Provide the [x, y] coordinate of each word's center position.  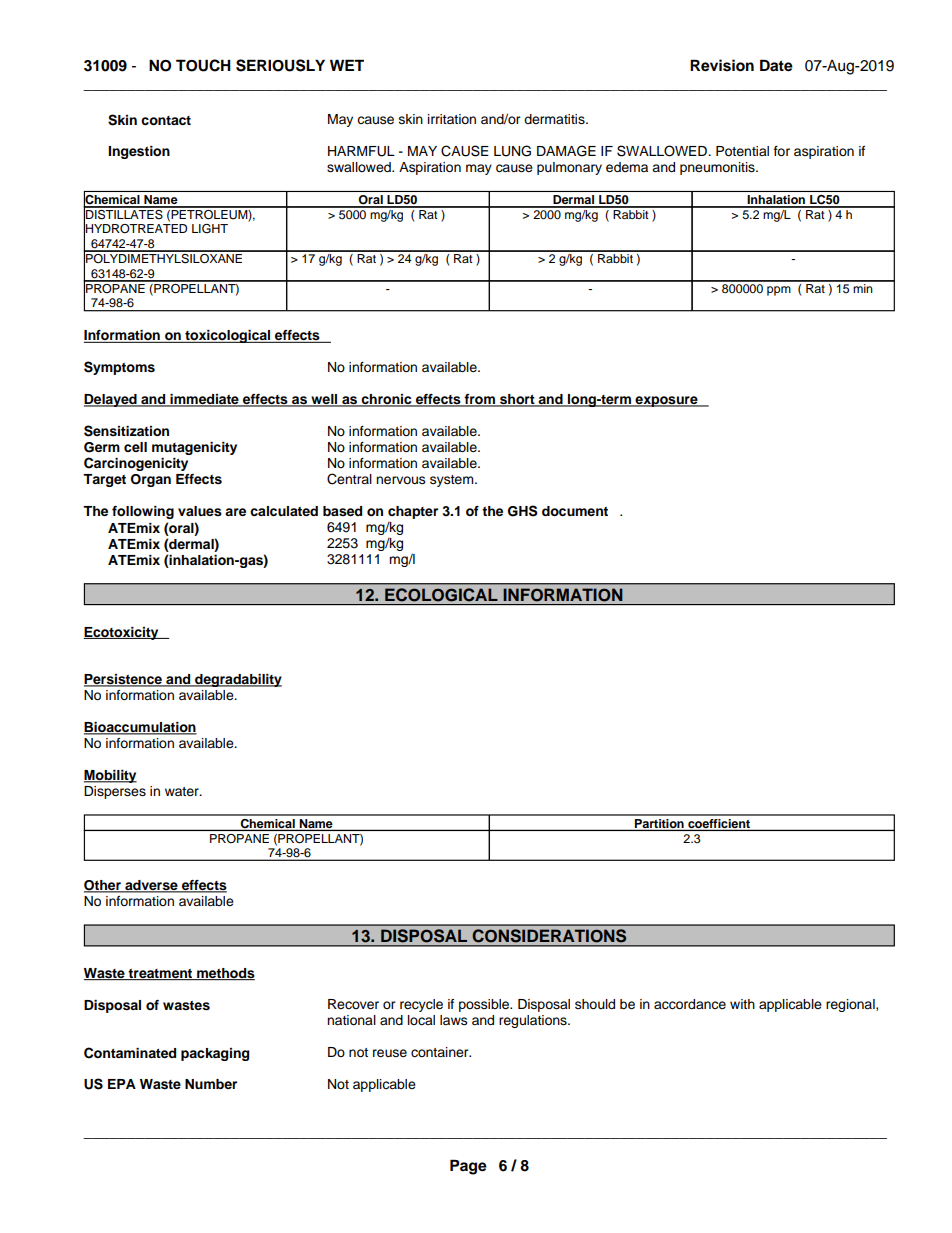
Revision [722, 65]
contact [166, 120]
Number [211, 1084]
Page [468, 1167]
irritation [452, 119]
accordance [690, 1004]
